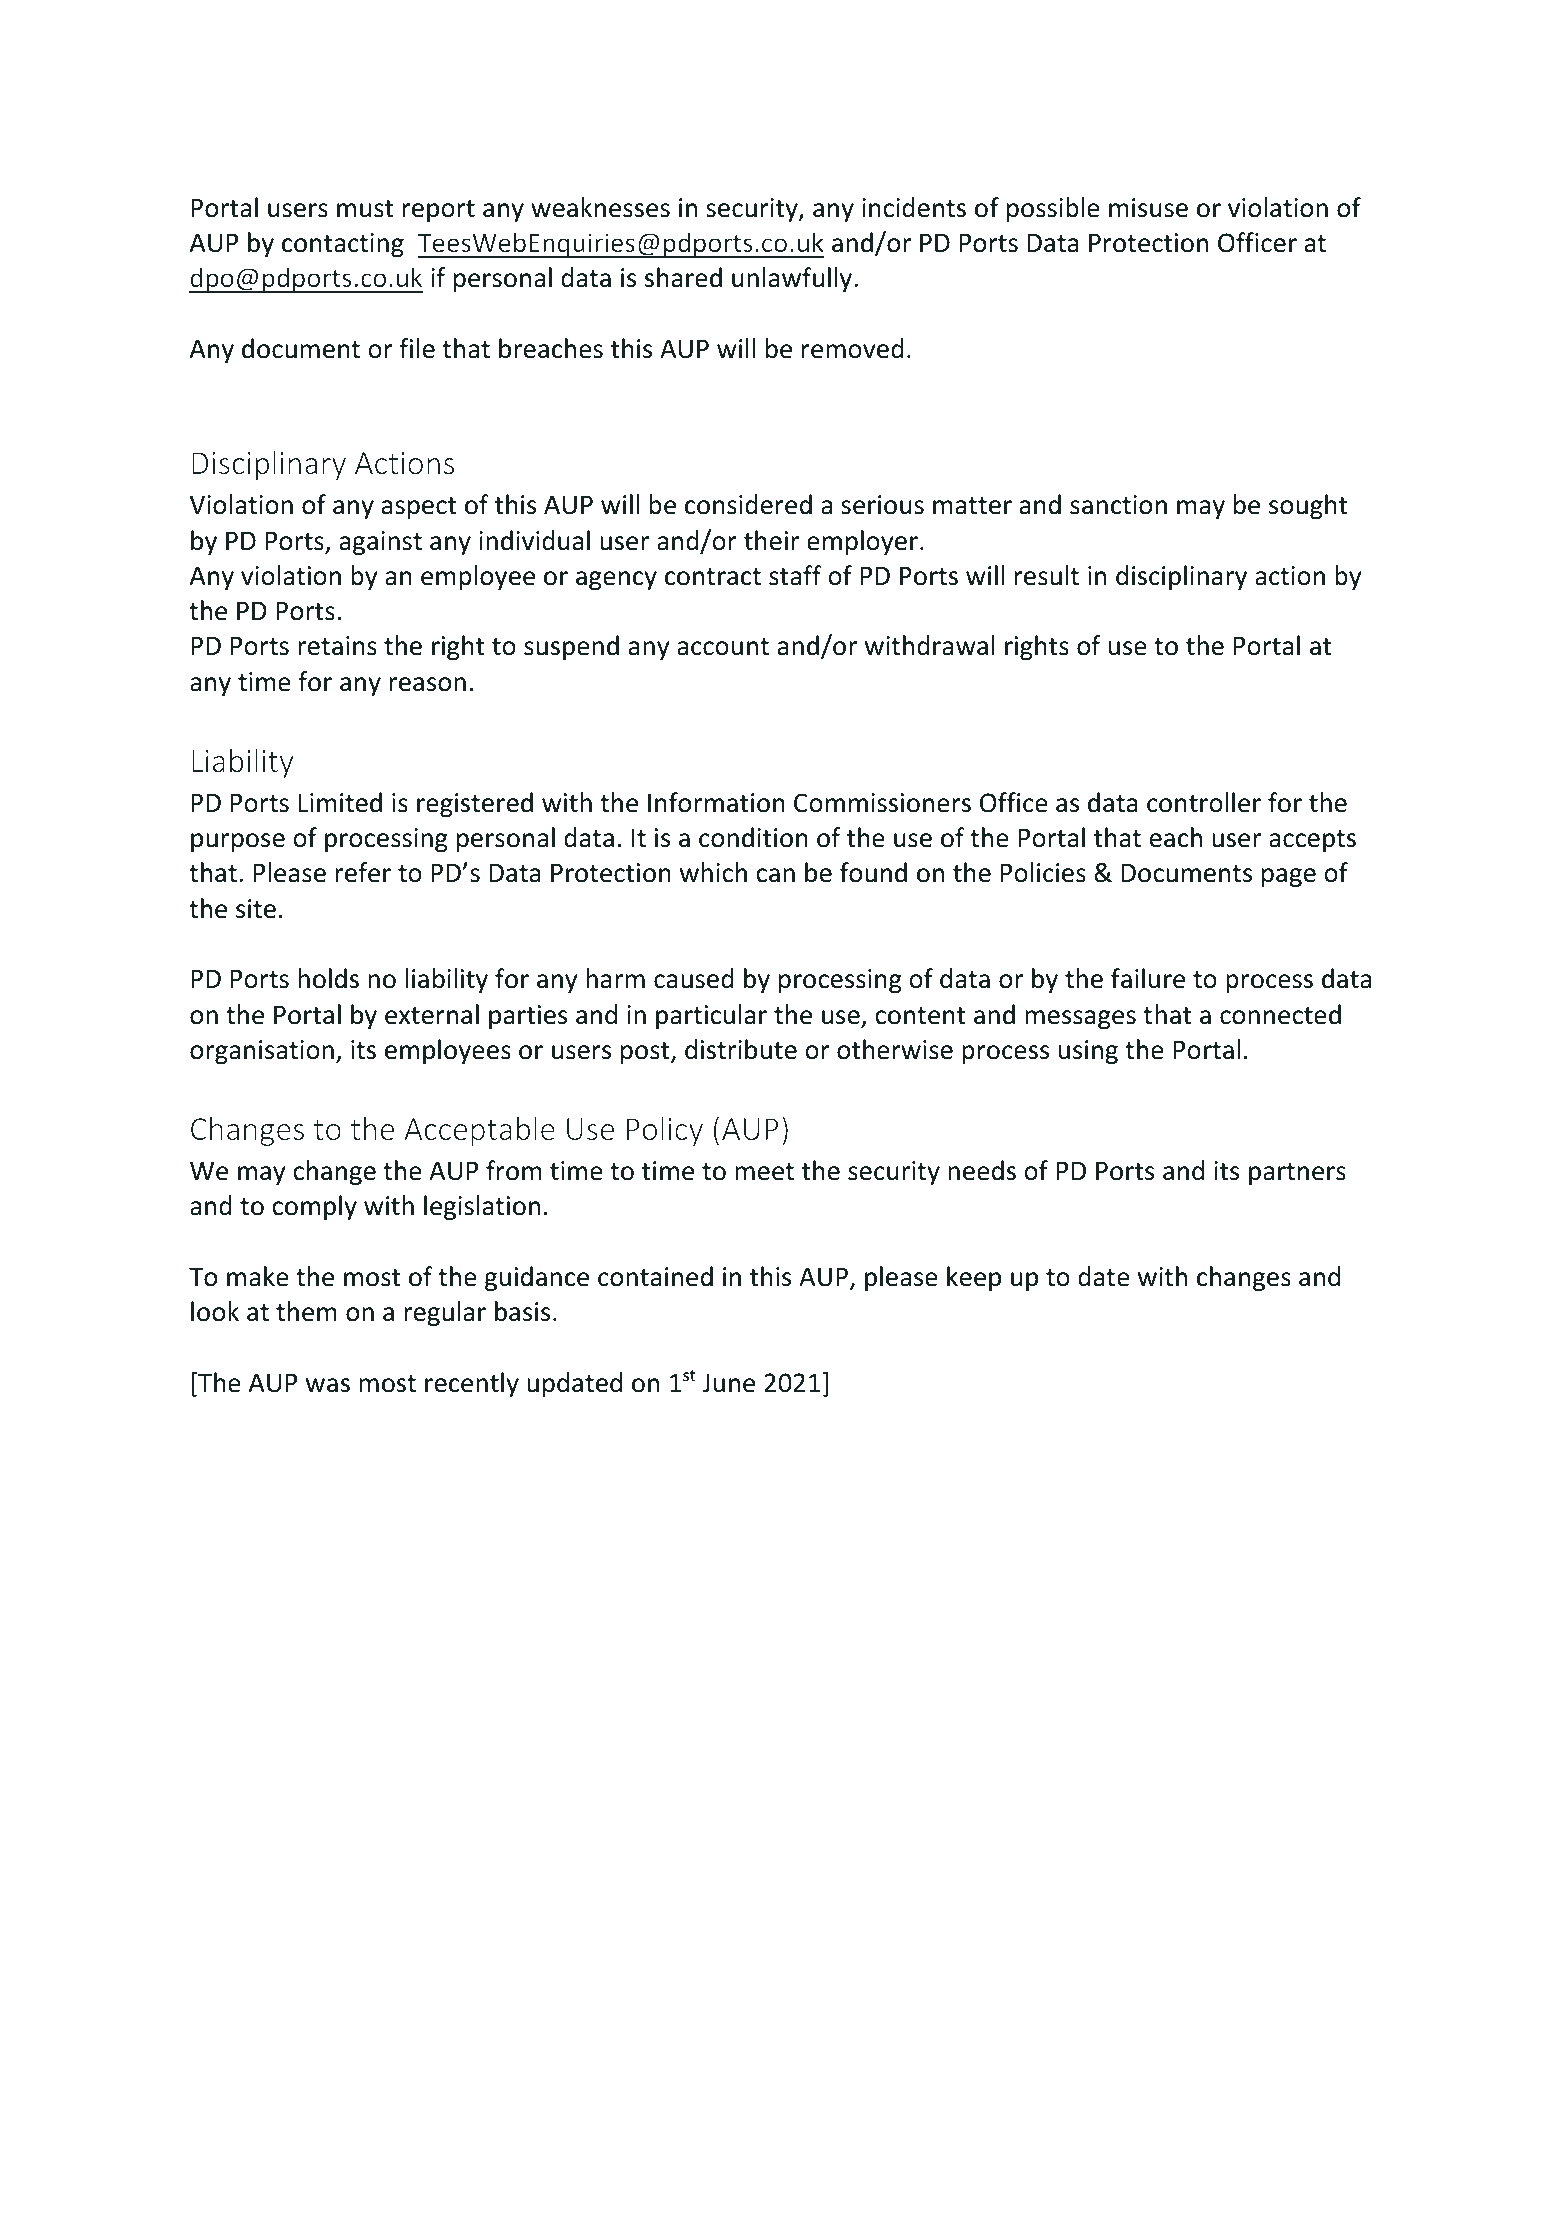 The image size is (1566, 2215). What do you see at coordinates (328, 978) in the screenshot?
I see `holds` at bounding box center [328, 978].
